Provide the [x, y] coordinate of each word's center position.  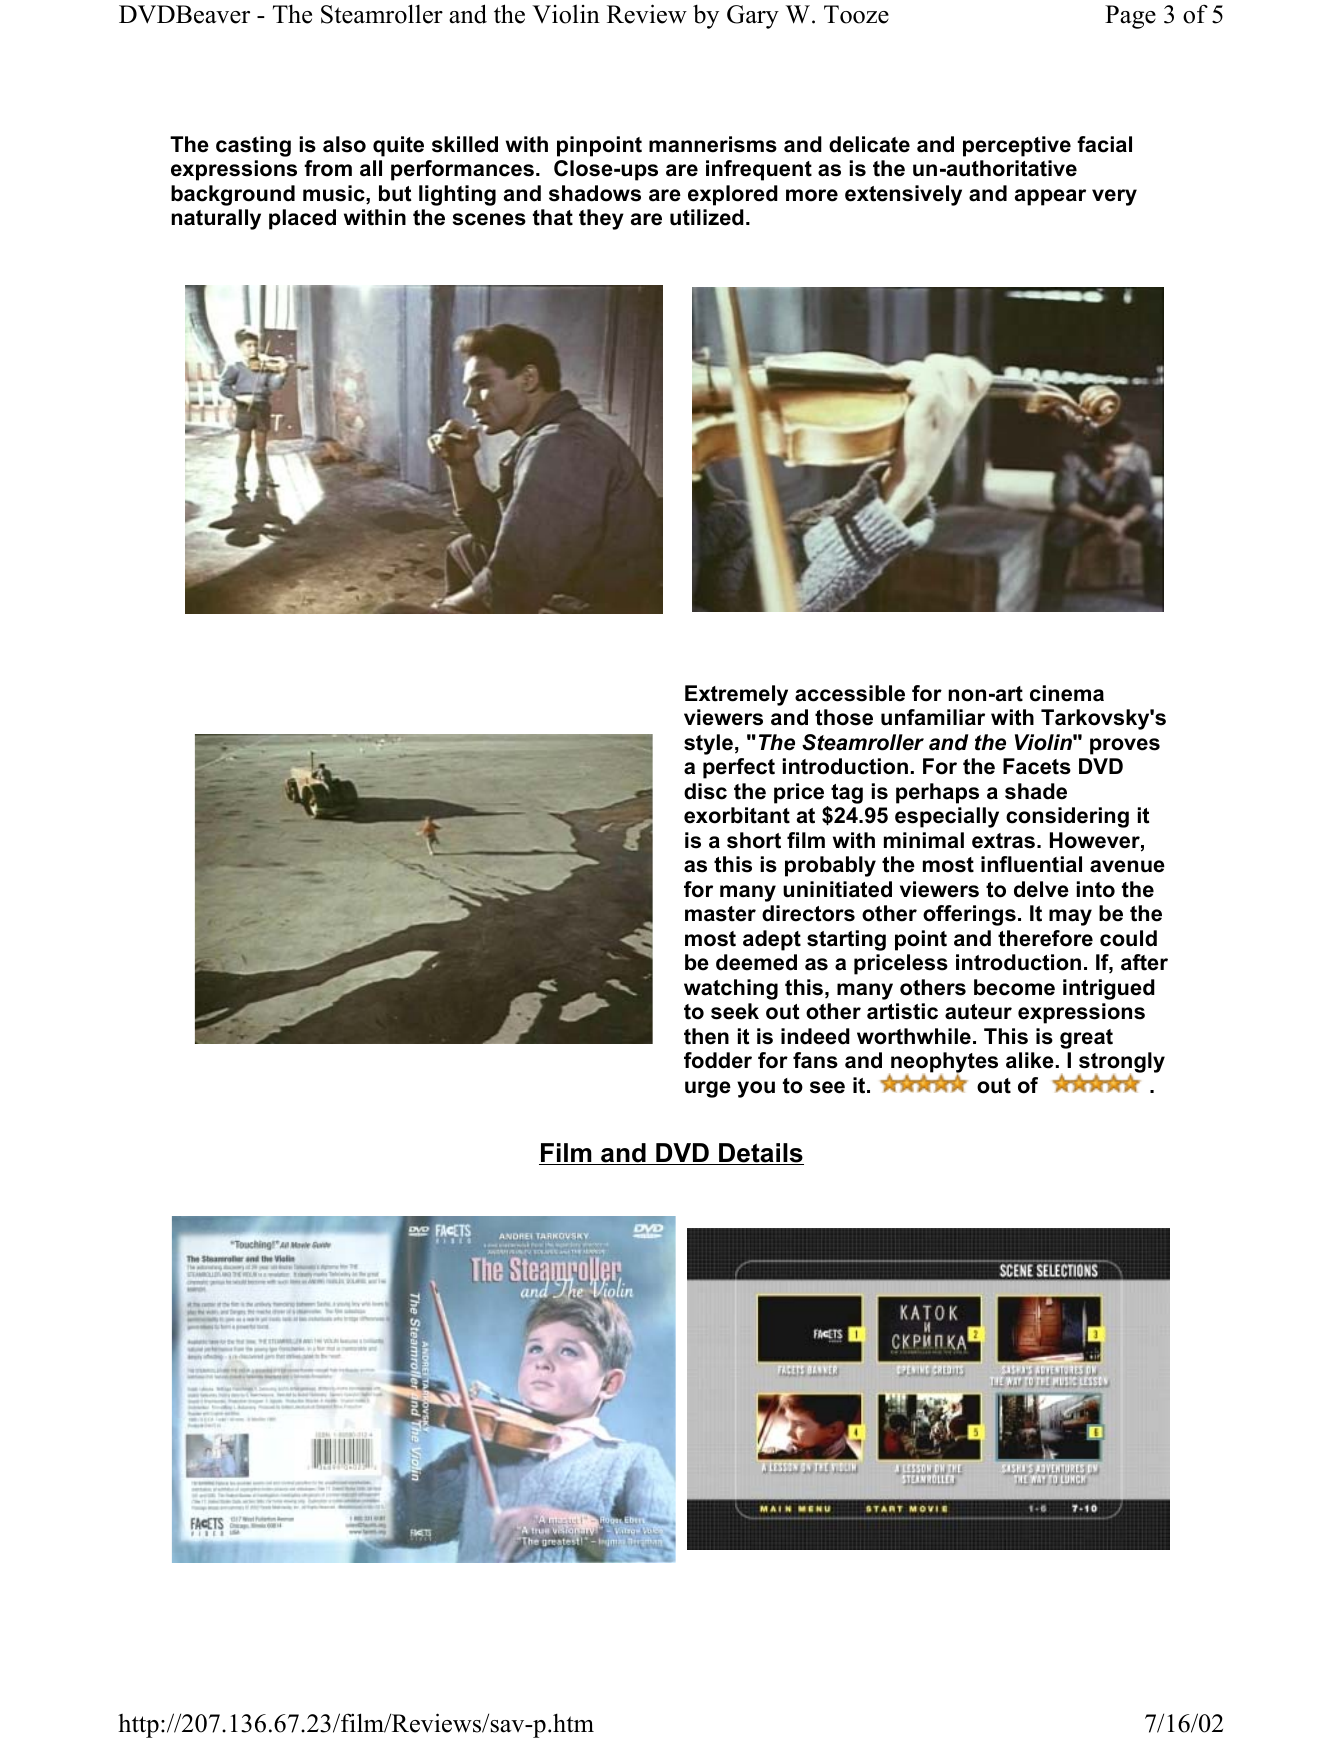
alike [1030, 1060]
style [708, 744]
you [756, 1089]
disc [705, 791]
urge [708, 1089]
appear [1050, 197]
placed [302, 219]
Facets [1037, 766]
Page [1130, 17]
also [344, 144]
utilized [707, 217]
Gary [753, 17]
